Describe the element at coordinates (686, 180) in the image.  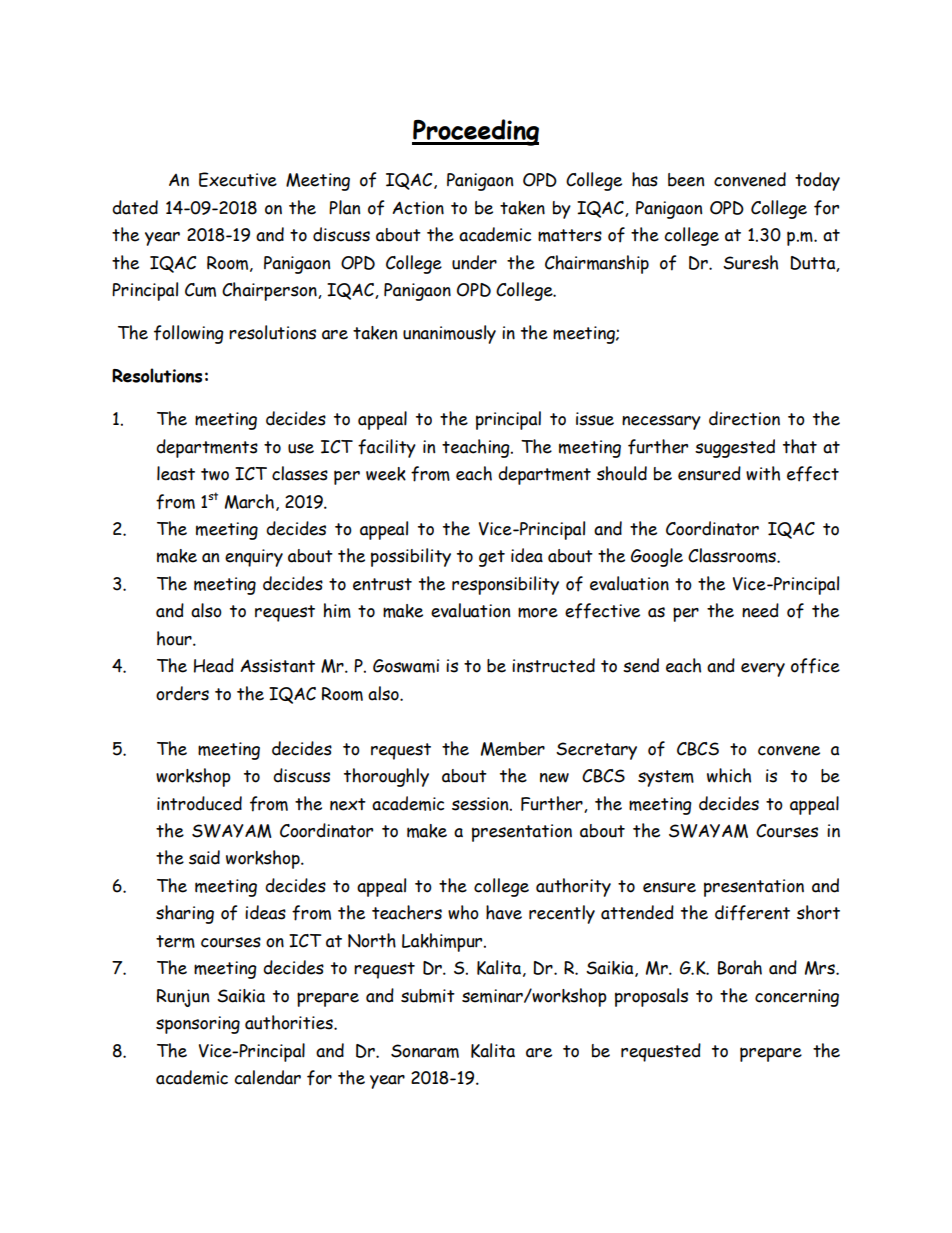
I see `been` at that location.
